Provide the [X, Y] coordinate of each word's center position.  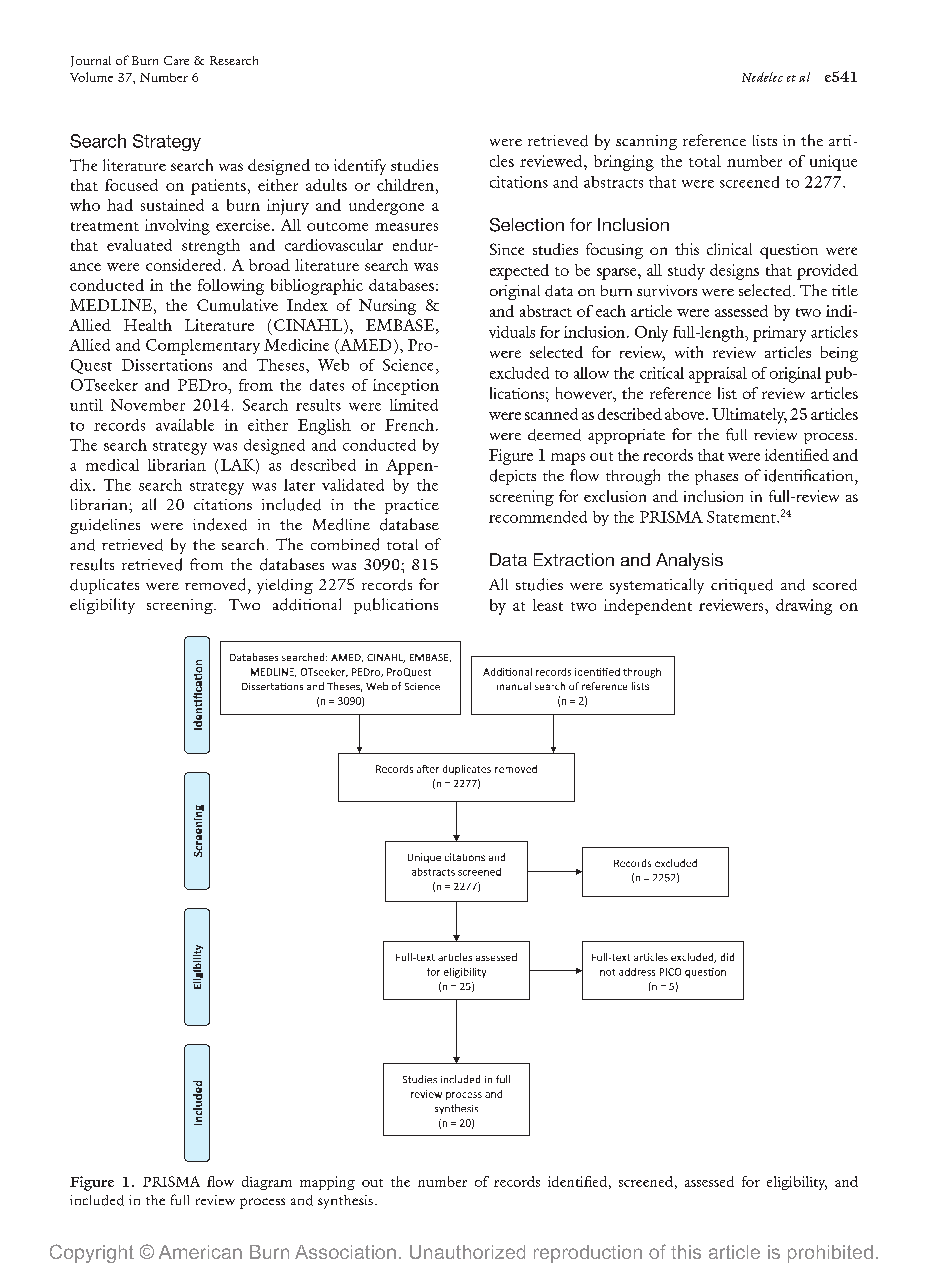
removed [217, 584]
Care [176, 60]
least [548, 605]
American [200, 1252]
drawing [804, 607]
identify [360, 167]
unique [833, 163]
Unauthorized [467, 1252]
